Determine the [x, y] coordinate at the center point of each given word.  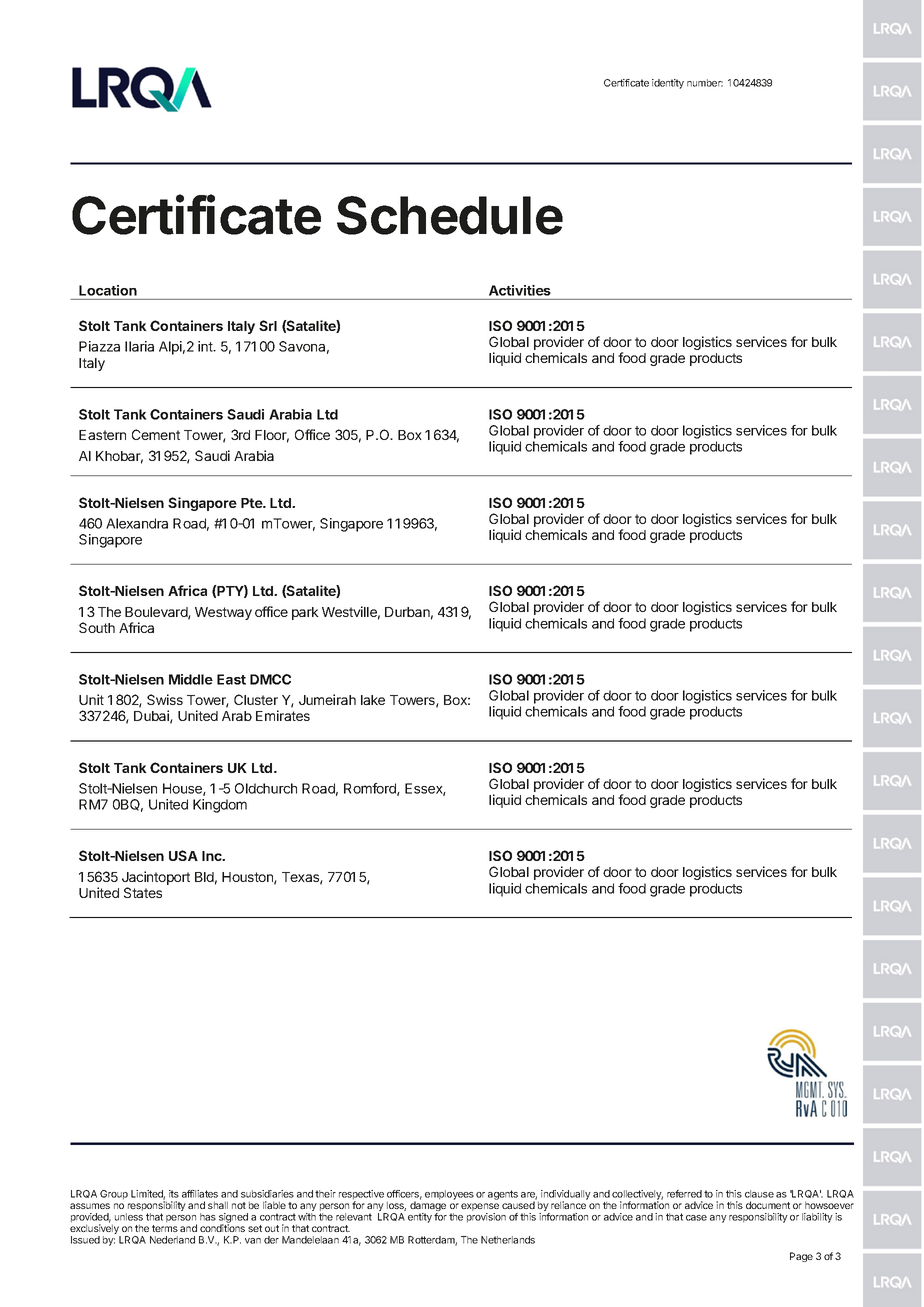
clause [759, 1194]
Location [108, 290]
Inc [213, 856]
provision [486, 1218]
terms [165, 1228]
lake [373, 700]
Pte [252, 503]
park [305, 613]
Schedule [450, 215]
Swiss [165, 699]
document [768, 1205]
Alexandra [137, 523]
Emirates [283, 715]
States [143, 892]
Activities [520, 290]
